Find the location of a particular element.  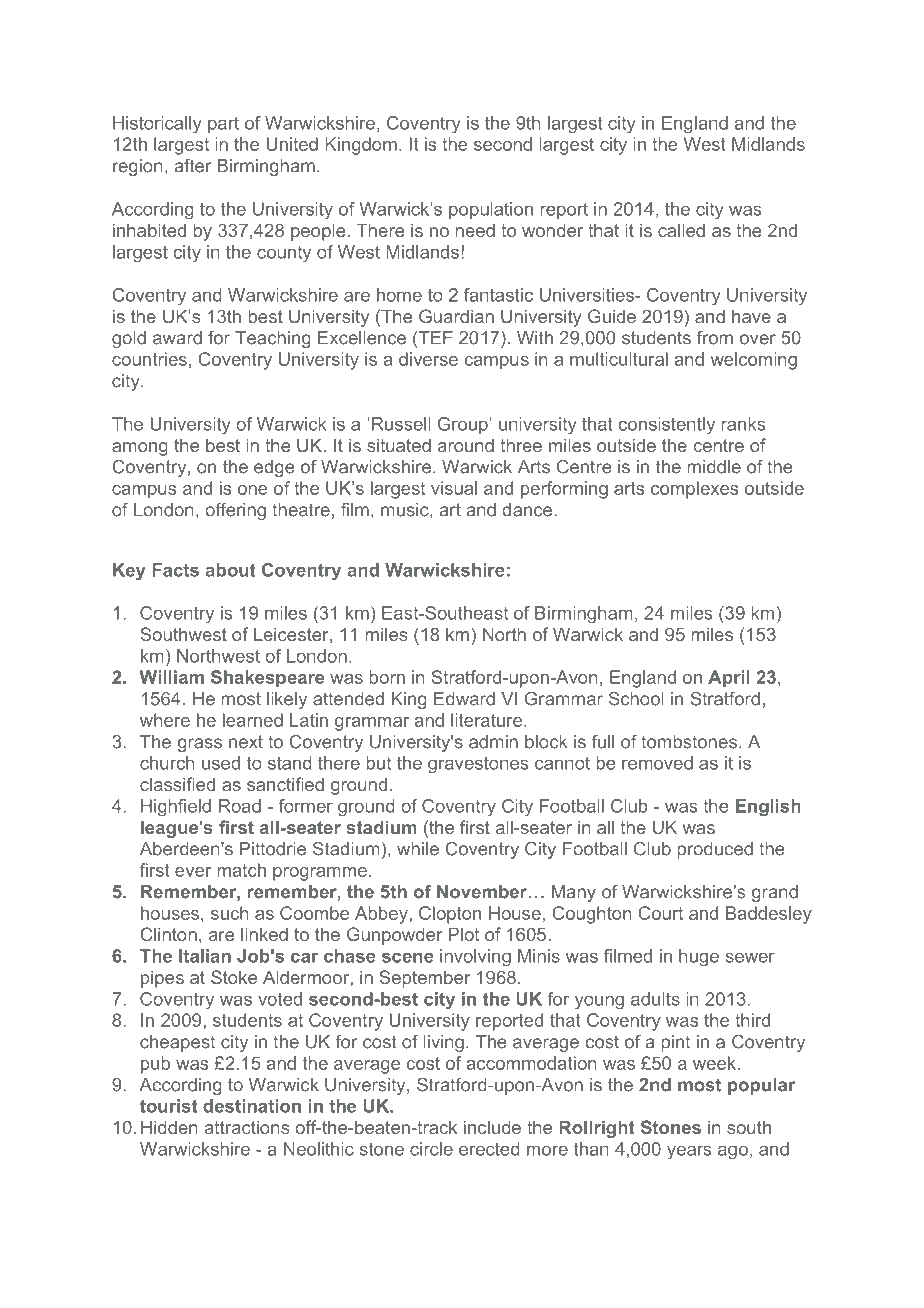

years is located at coordinates (689, 1152).
